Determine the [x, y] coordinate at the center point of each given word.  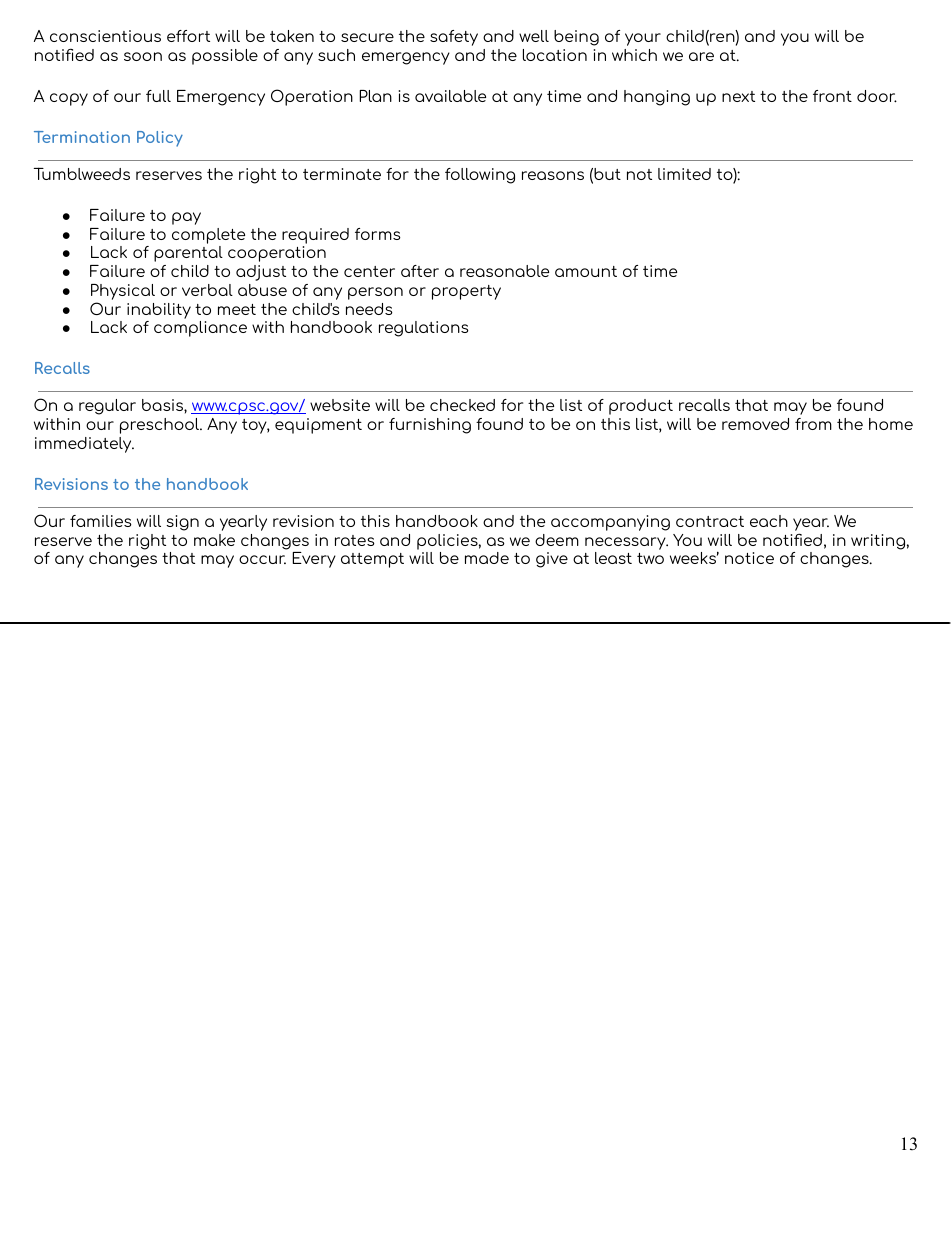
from [813, 424]
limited [684, 174]
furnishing [430, 426]
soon [143, 56]
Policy [160, 139]
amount [586, 271]
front [832, 96]
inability [159, 311]
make [214, 540]
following [480, 176]
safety [454, 38]
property [466, 292]
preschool [161, 426]
